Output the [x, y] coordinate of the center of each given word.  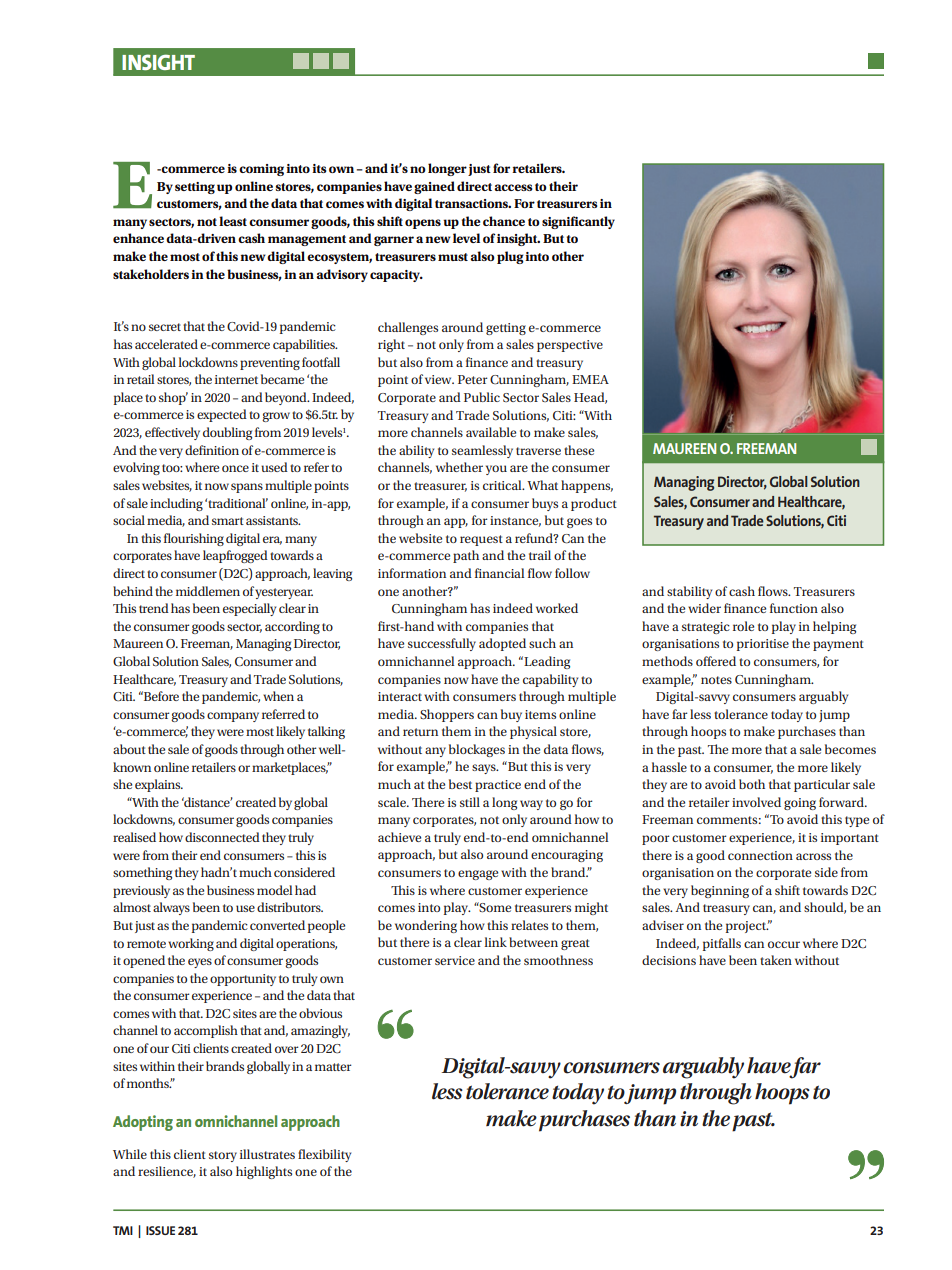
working [191, 944]
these [579, 450]
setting [195, 188]
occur [784, 944]
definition [212, 450]
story [223, 1156]
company [233, 717]
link [495, 942]
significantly [578, 222]
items [540, 714]
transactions [473, 203]
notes [716, 680]
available [491, 432]
